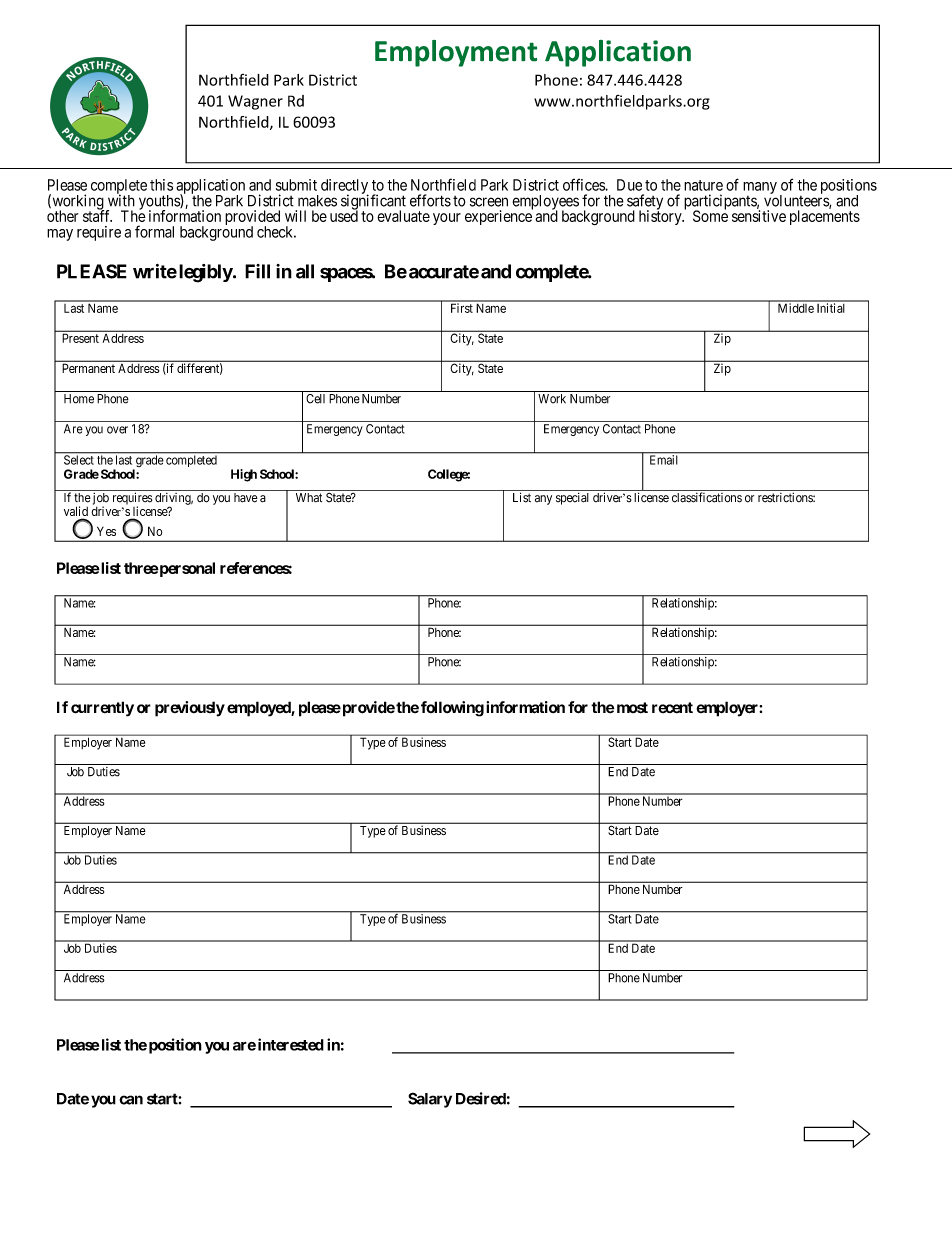  What do you see at coordinates (315, 399) in the screenshot?
I see `Cell` at bounding box center [315, 399].
